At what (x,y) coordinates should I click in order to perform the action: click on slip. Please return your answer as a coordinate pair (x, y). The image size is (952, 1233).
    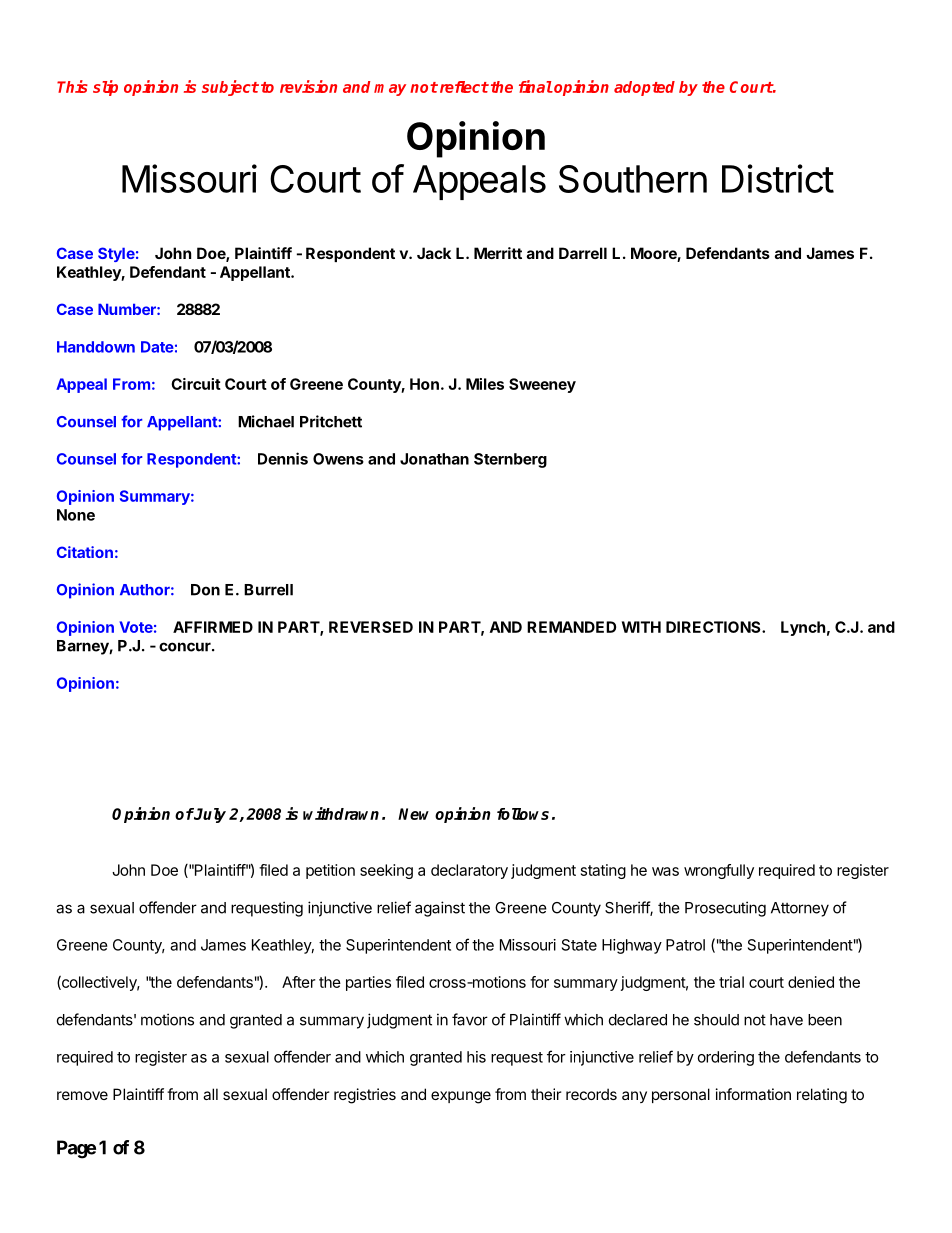
    Looking at the image, I should click on (105, 88).
